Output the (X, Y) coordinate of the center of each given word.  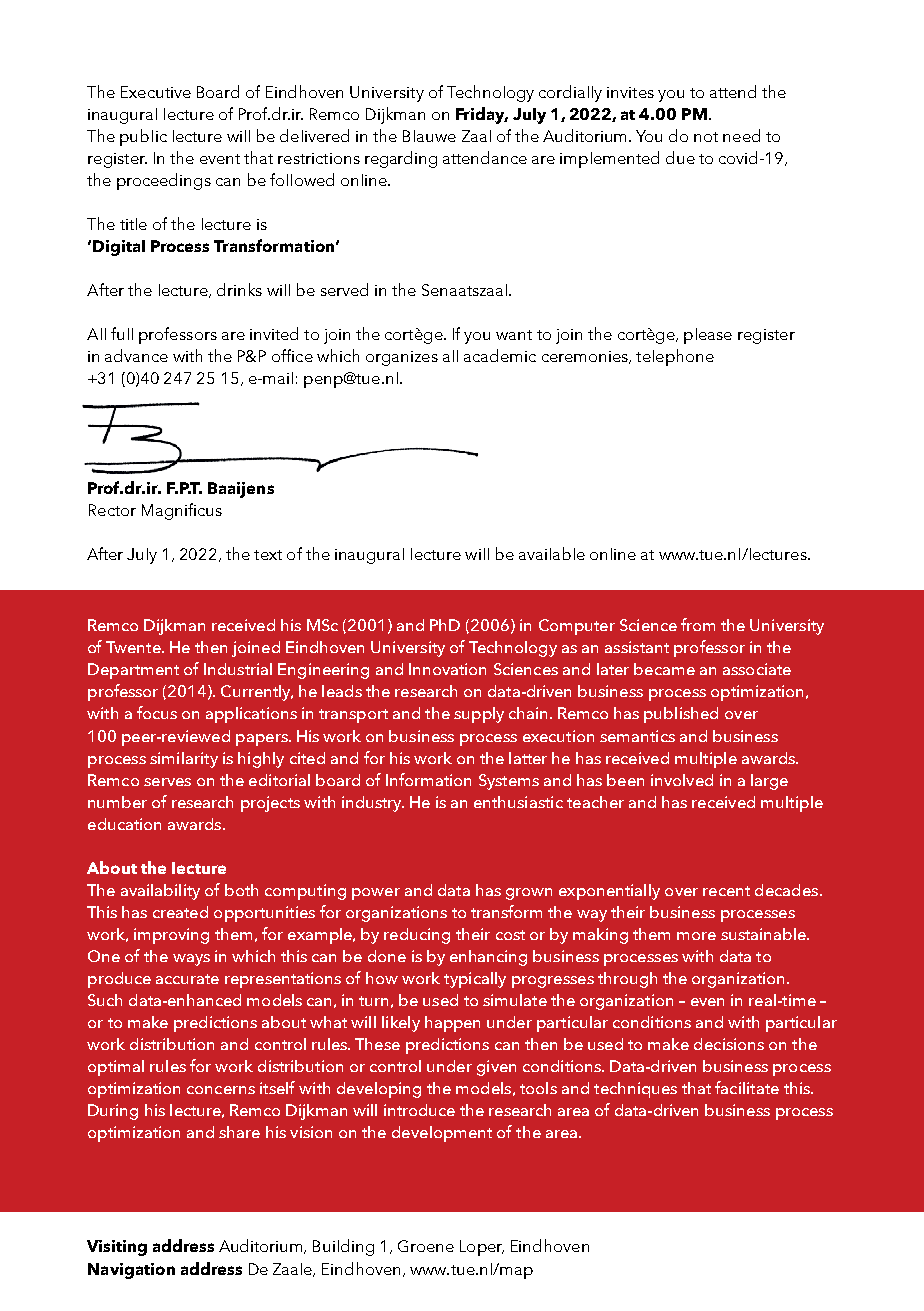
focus (157, 712)
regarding (401, 159)
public (143, 137)
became (664, 669)
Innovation (447, 669)
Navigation (131, 1271)
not (706, 137)
